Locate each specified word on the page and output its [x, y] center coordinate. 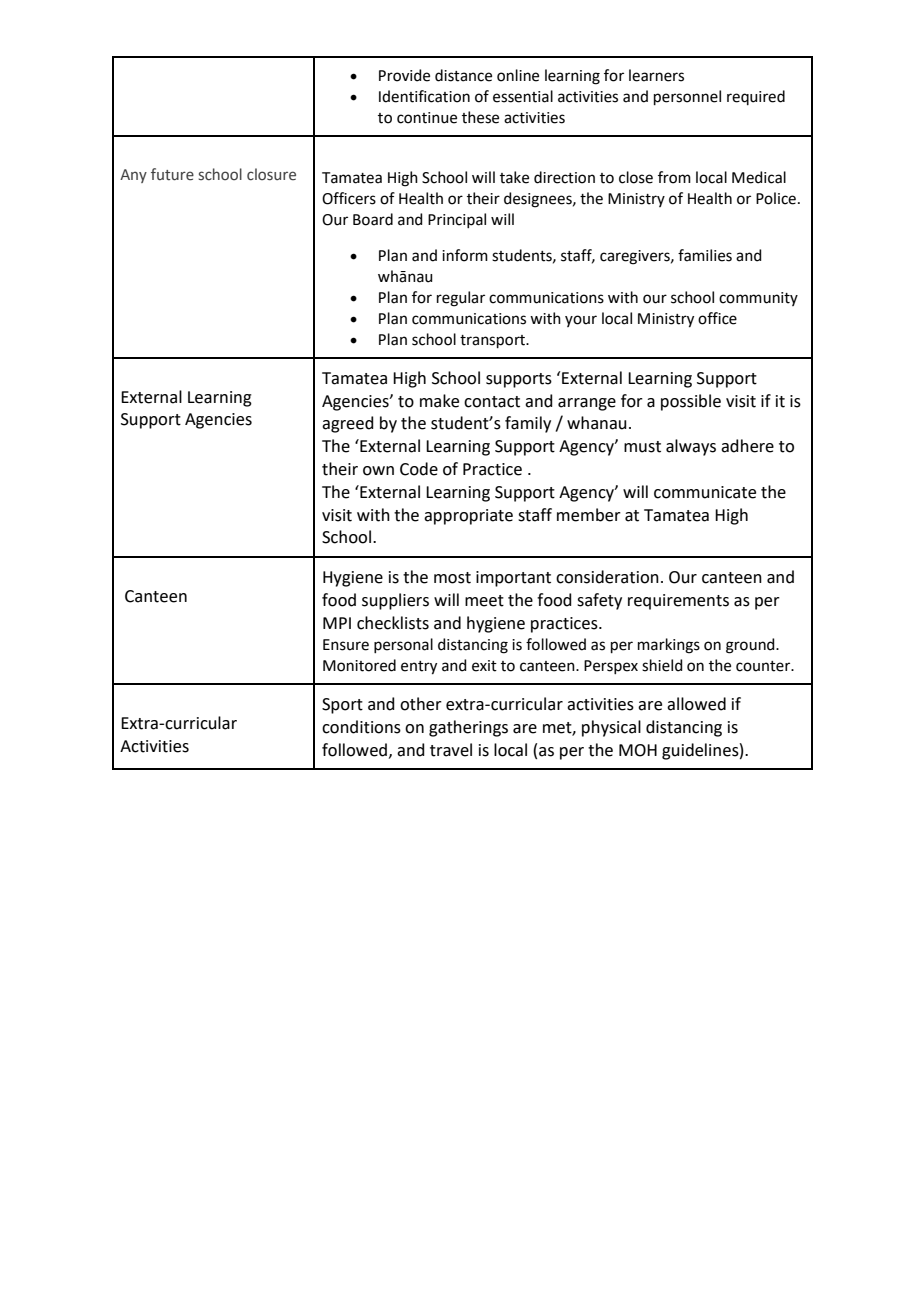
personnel [687, 97]
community [758, 299]
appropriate [468, 517]
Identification [424, 96]
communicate [705, 492]
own [378, 471]
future [172, 174]
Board [373, 219]
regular [461, 299]
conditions [361, 727]
